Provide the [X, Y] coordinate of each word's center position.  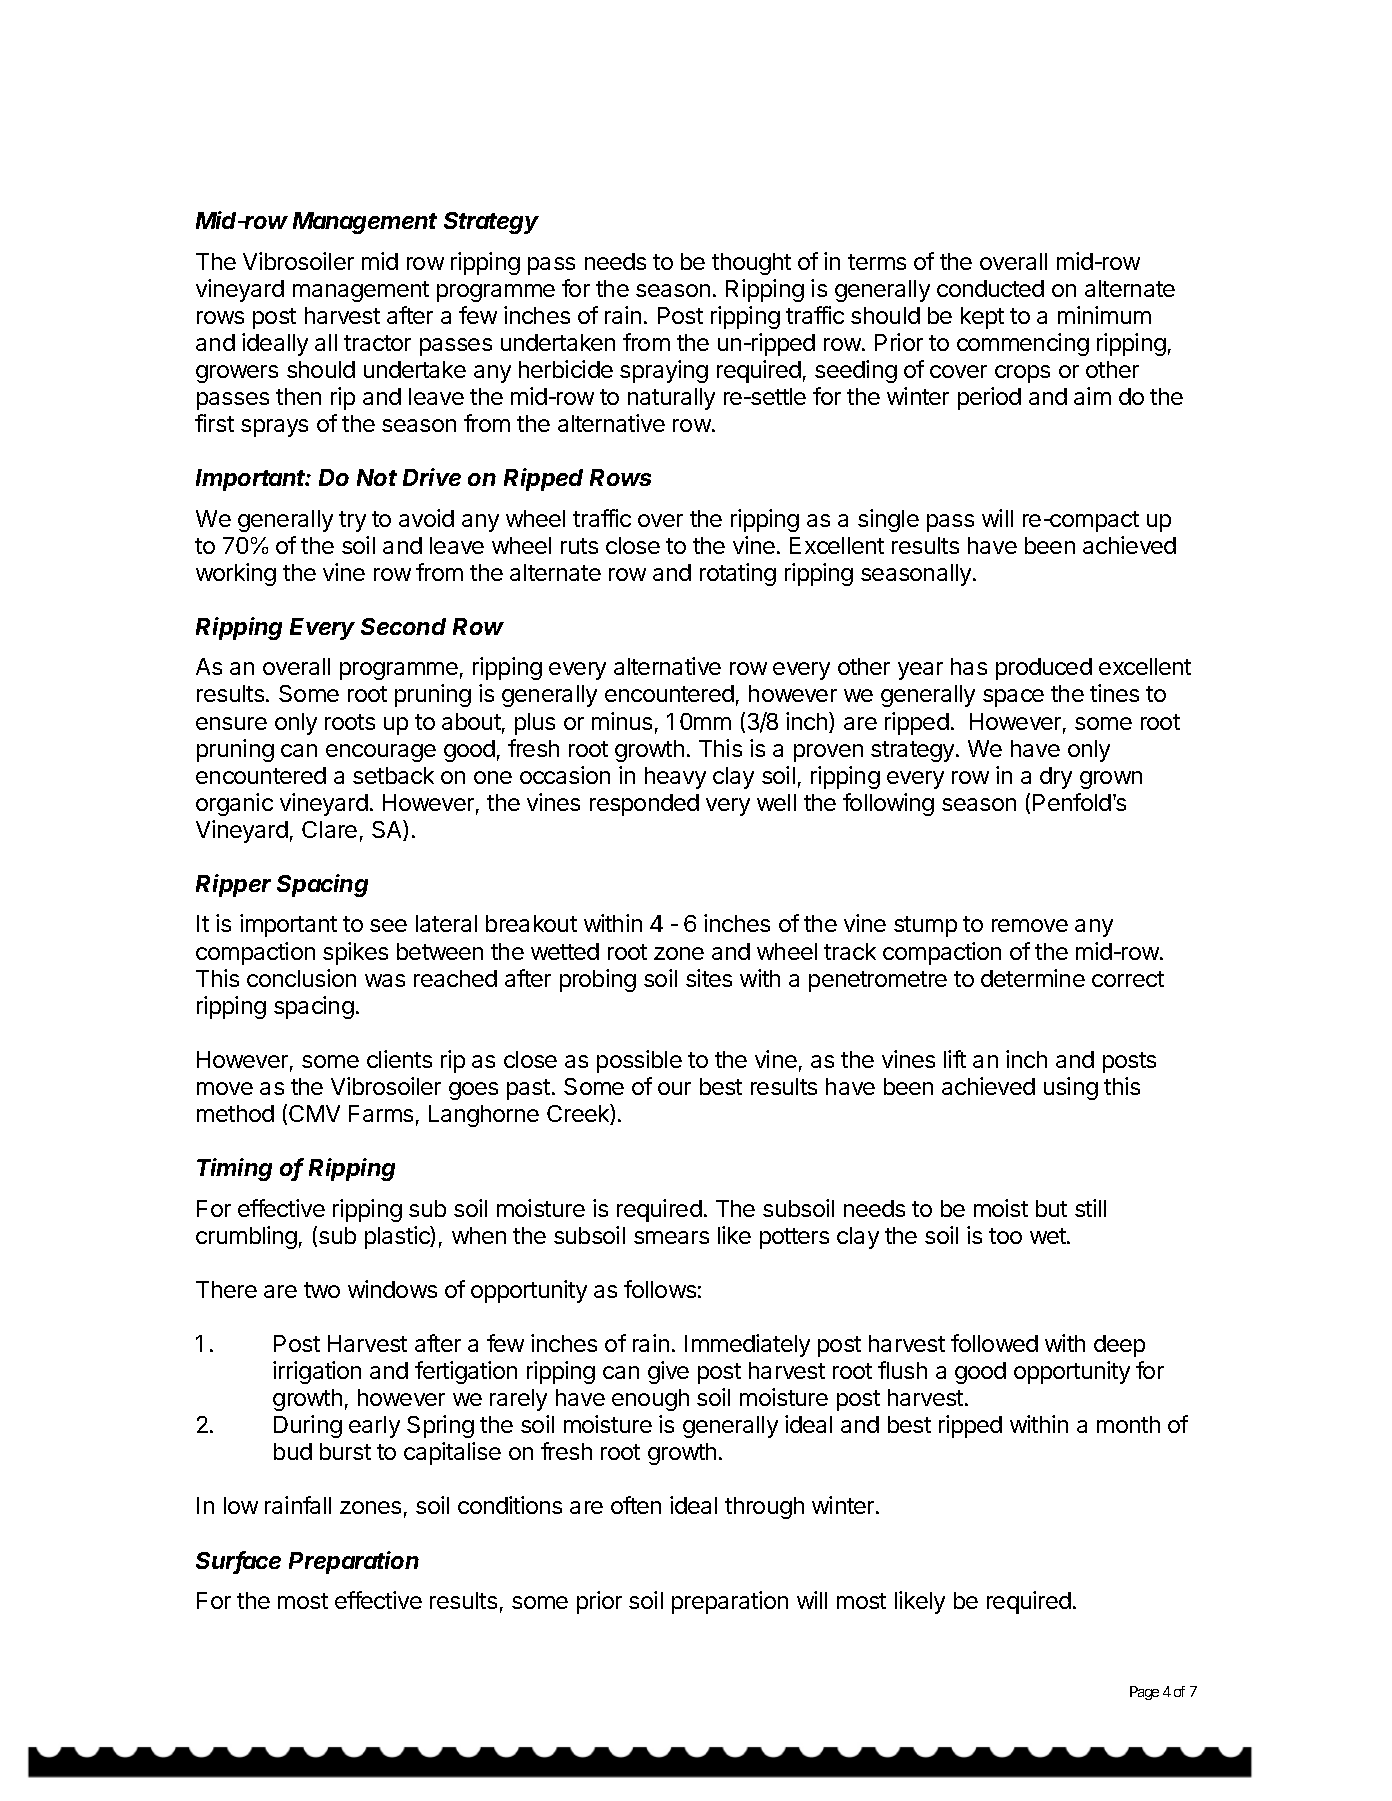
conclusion [301, 978]
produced [1044, 669]
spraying [664, 371]
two [322, 1290]
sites [709, 978]
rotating [738, 574]
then [298, 396]
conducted [990, 288]
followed [994, 1343]
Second [403, 626]
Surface [238, 1561]
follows [660, 1289]
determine [1033, 978]
